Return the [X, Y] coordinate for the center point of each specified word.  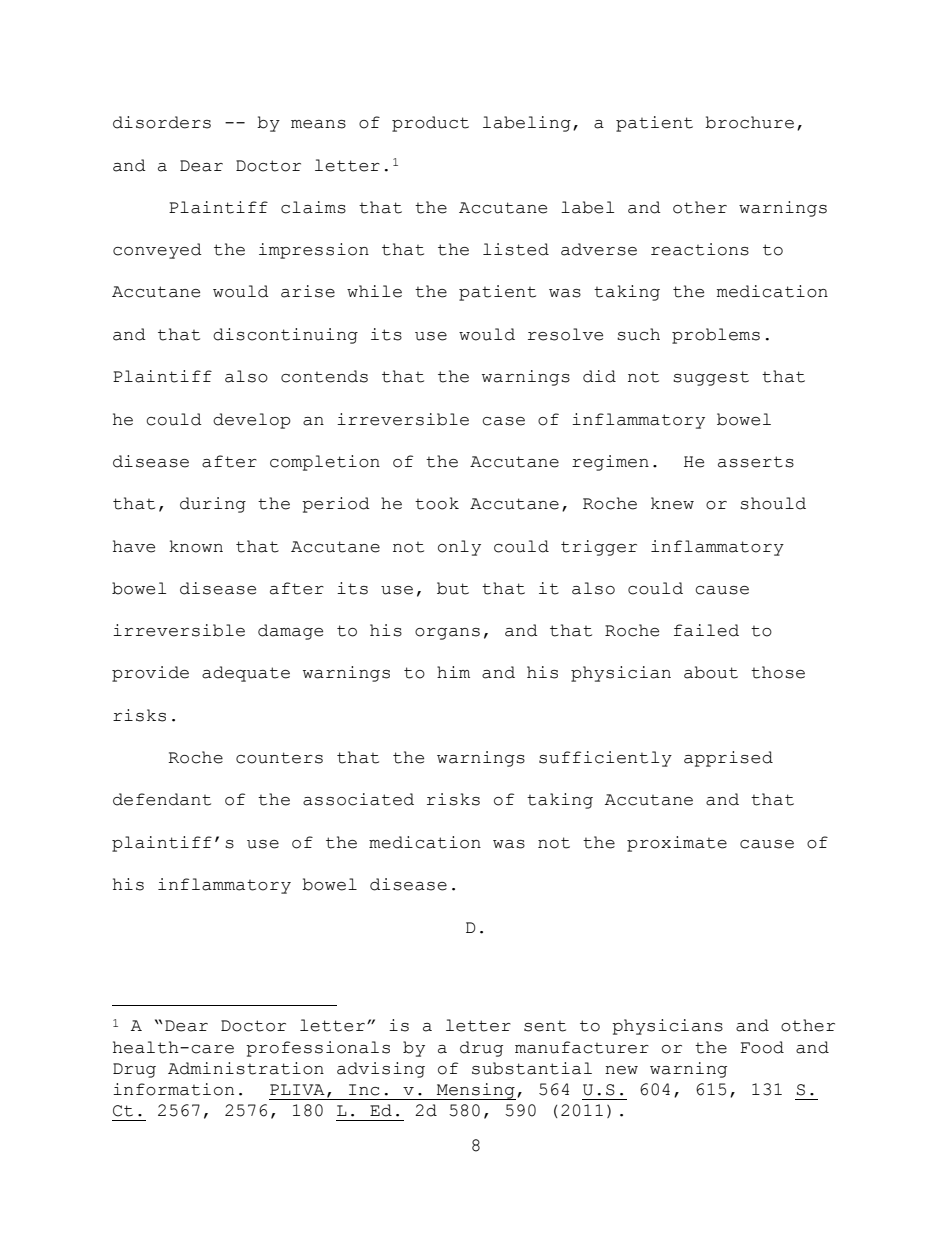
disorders [162, 122]
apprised [728, 759]
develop [252, 421]
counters [279, 758]
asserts [756, 462]
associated [358, 799]
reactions [700, 249]
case [503, 421]
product [430, 124]
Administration [246, 1068]
